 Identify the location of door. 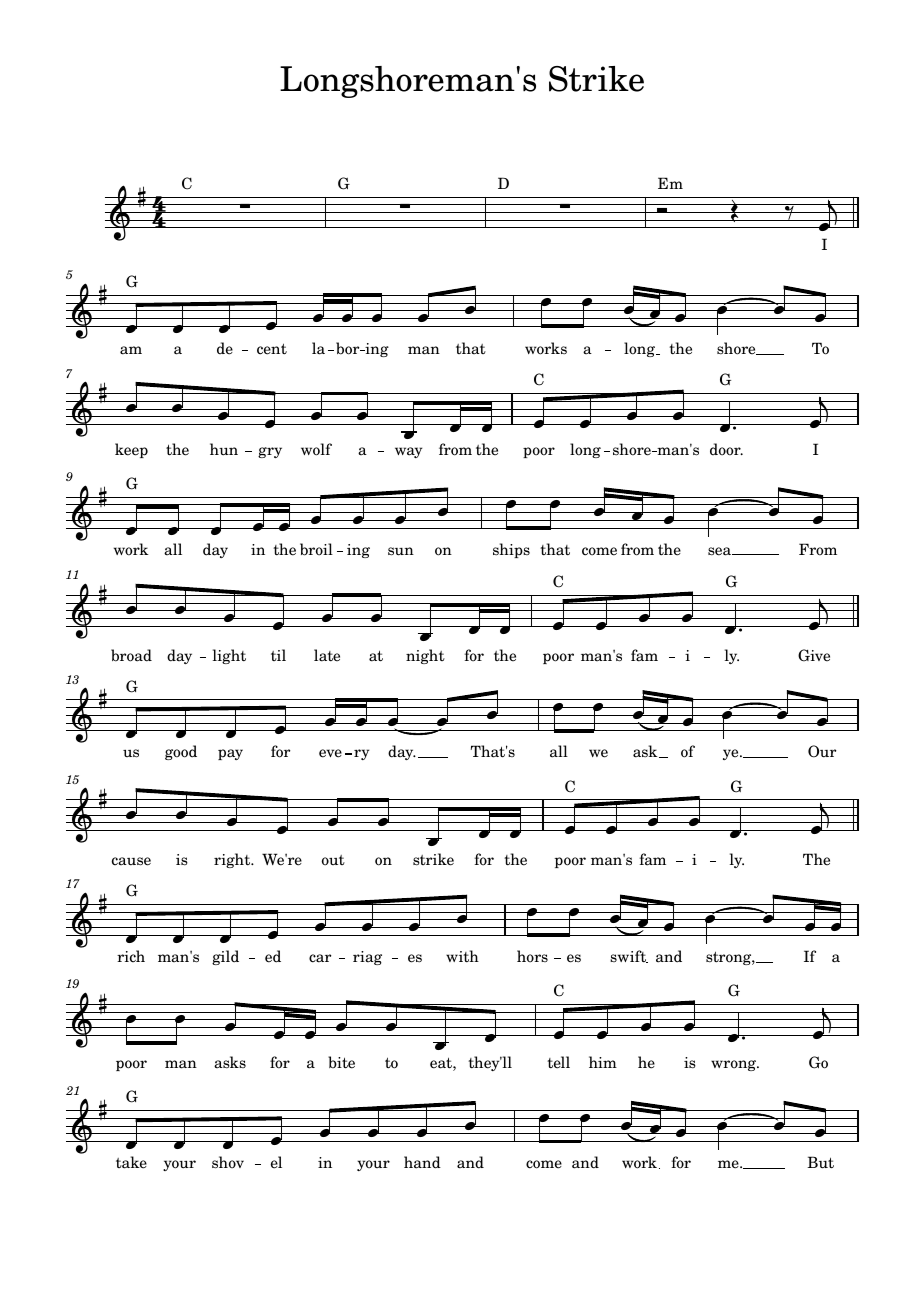
(726, 449).
